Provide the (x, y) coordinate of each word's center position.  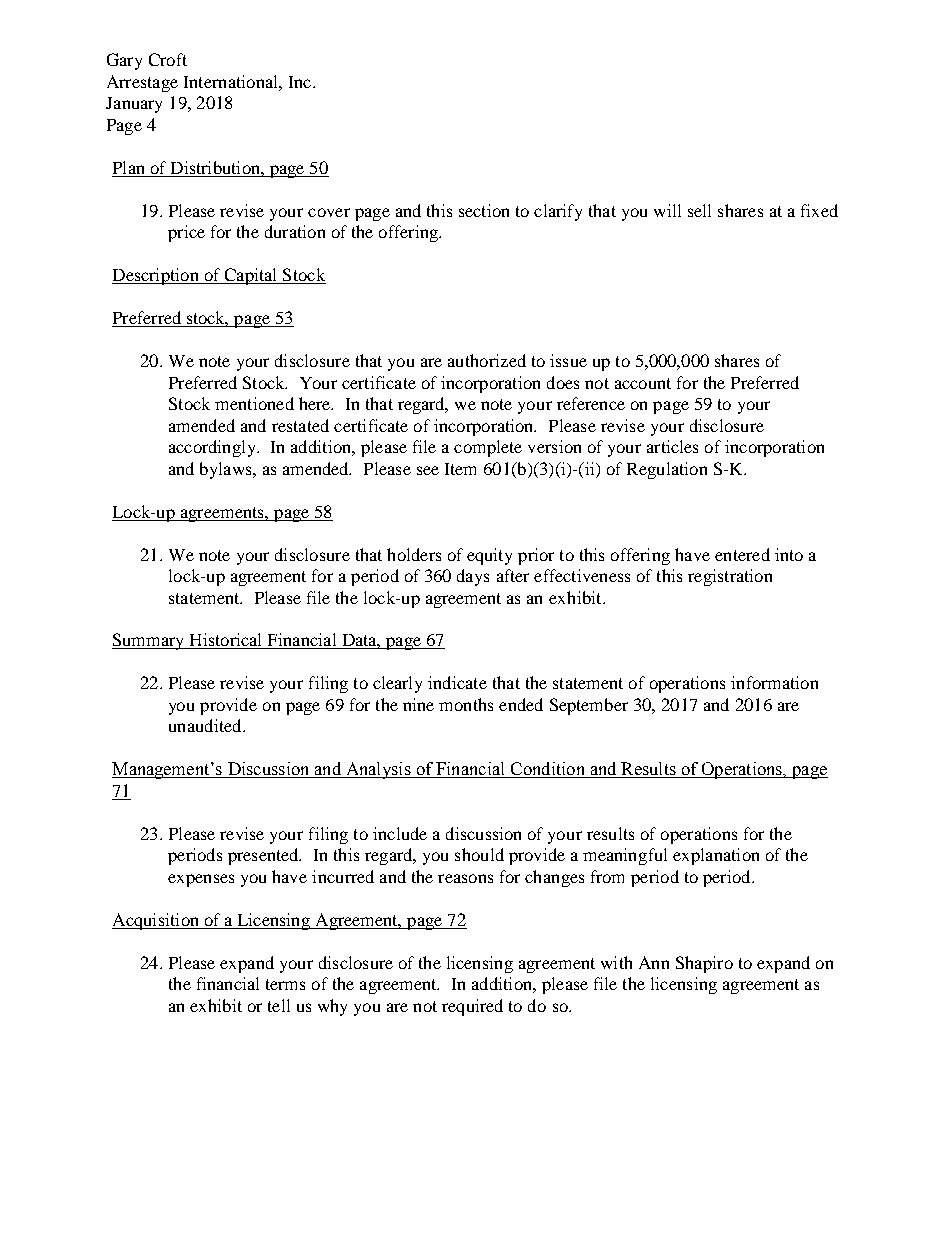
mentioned (254, 403)
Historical (226, 641)
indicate (457, 682)
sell (699, 210)
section (484, 210)
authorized (487, 360)
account (643, 383)
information (774, 682)
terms (285, 984)
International (232, 81)
